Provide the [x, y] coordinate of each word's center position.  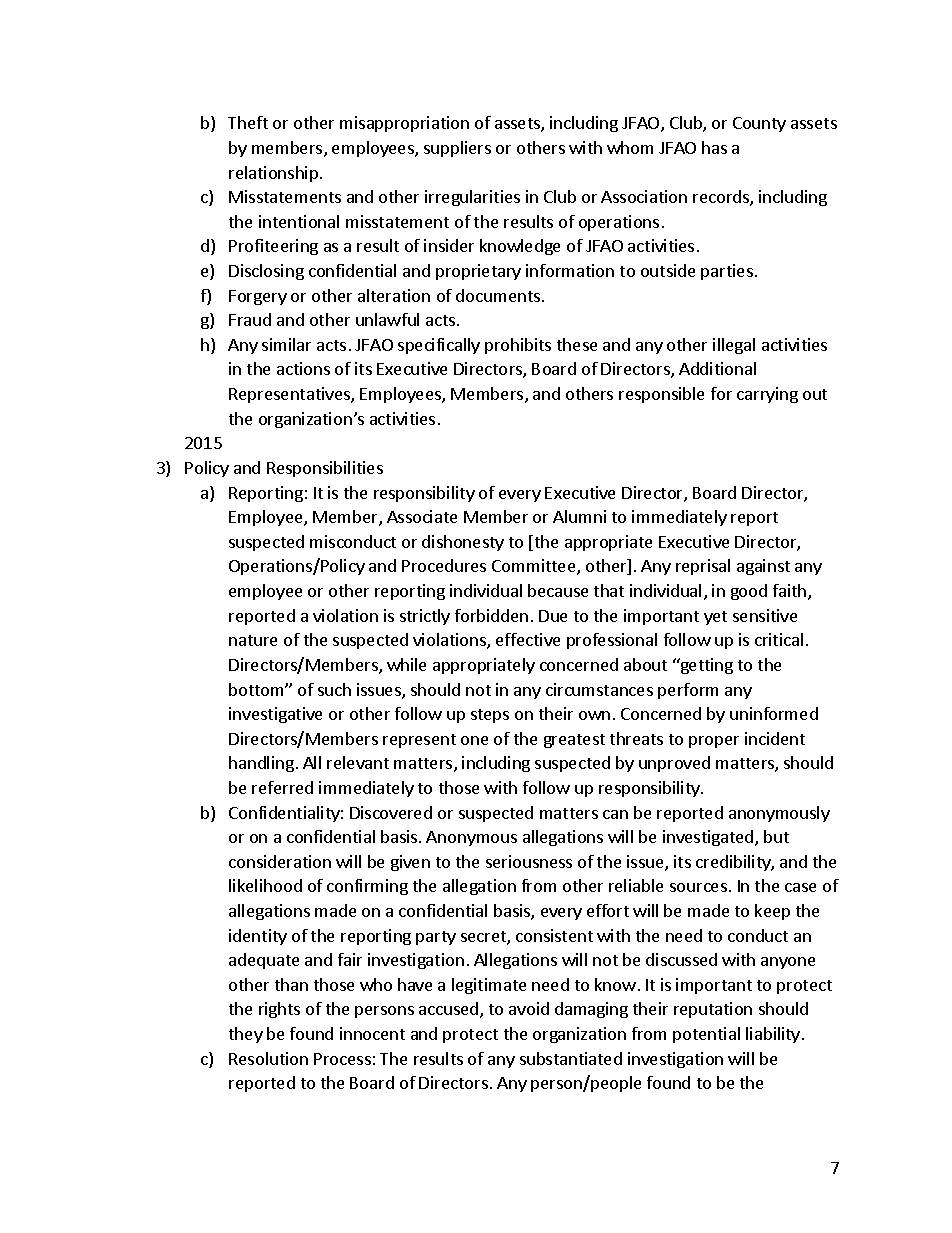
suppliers [457, 149]
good [749, 592]
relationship [273, 174]
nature [253, 640]
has [714, 147]
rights [279, 1010]
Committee [535, 567]
